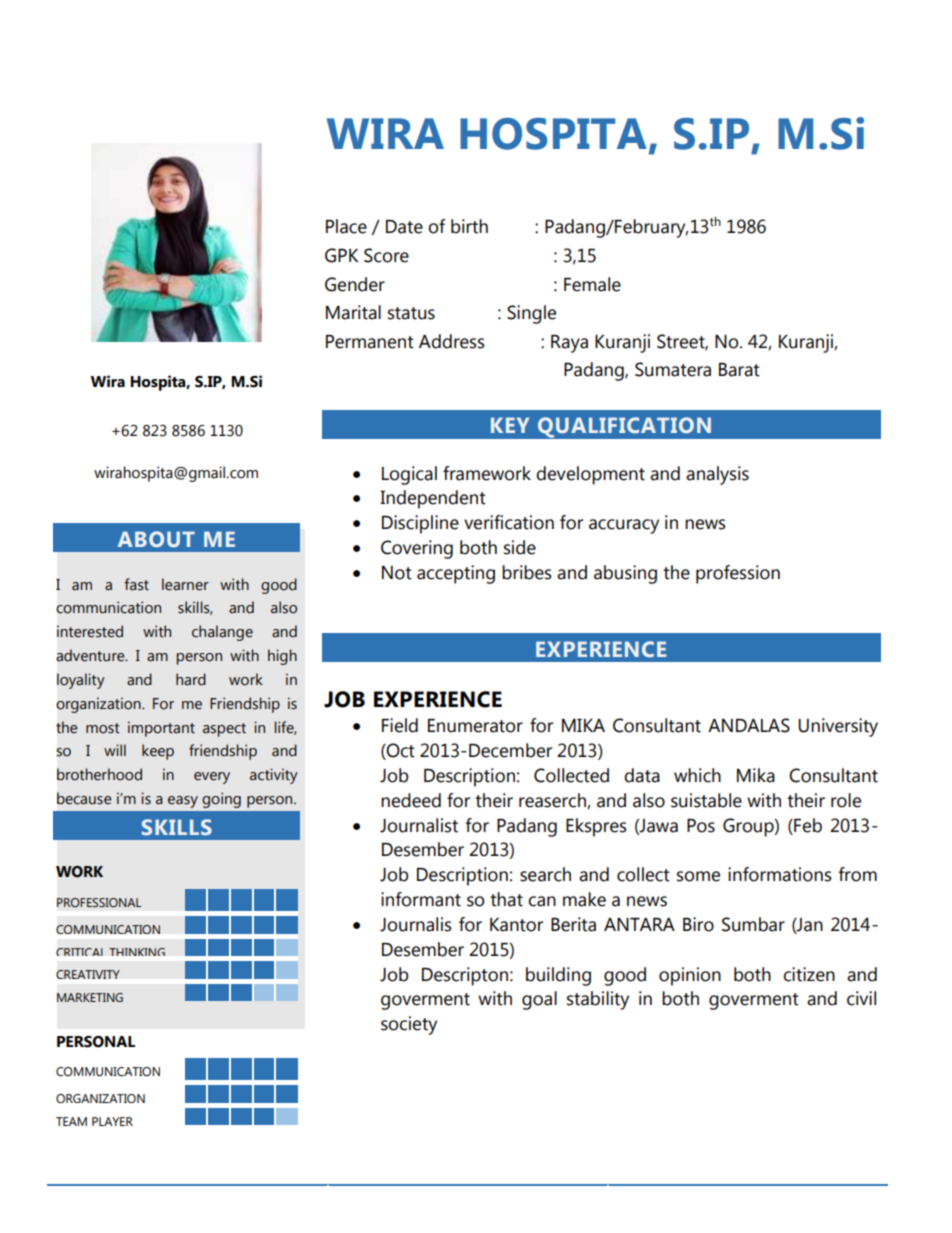  Describe the element at coordinates (780, 874) in the screenshot. I see `informations` at that location.
